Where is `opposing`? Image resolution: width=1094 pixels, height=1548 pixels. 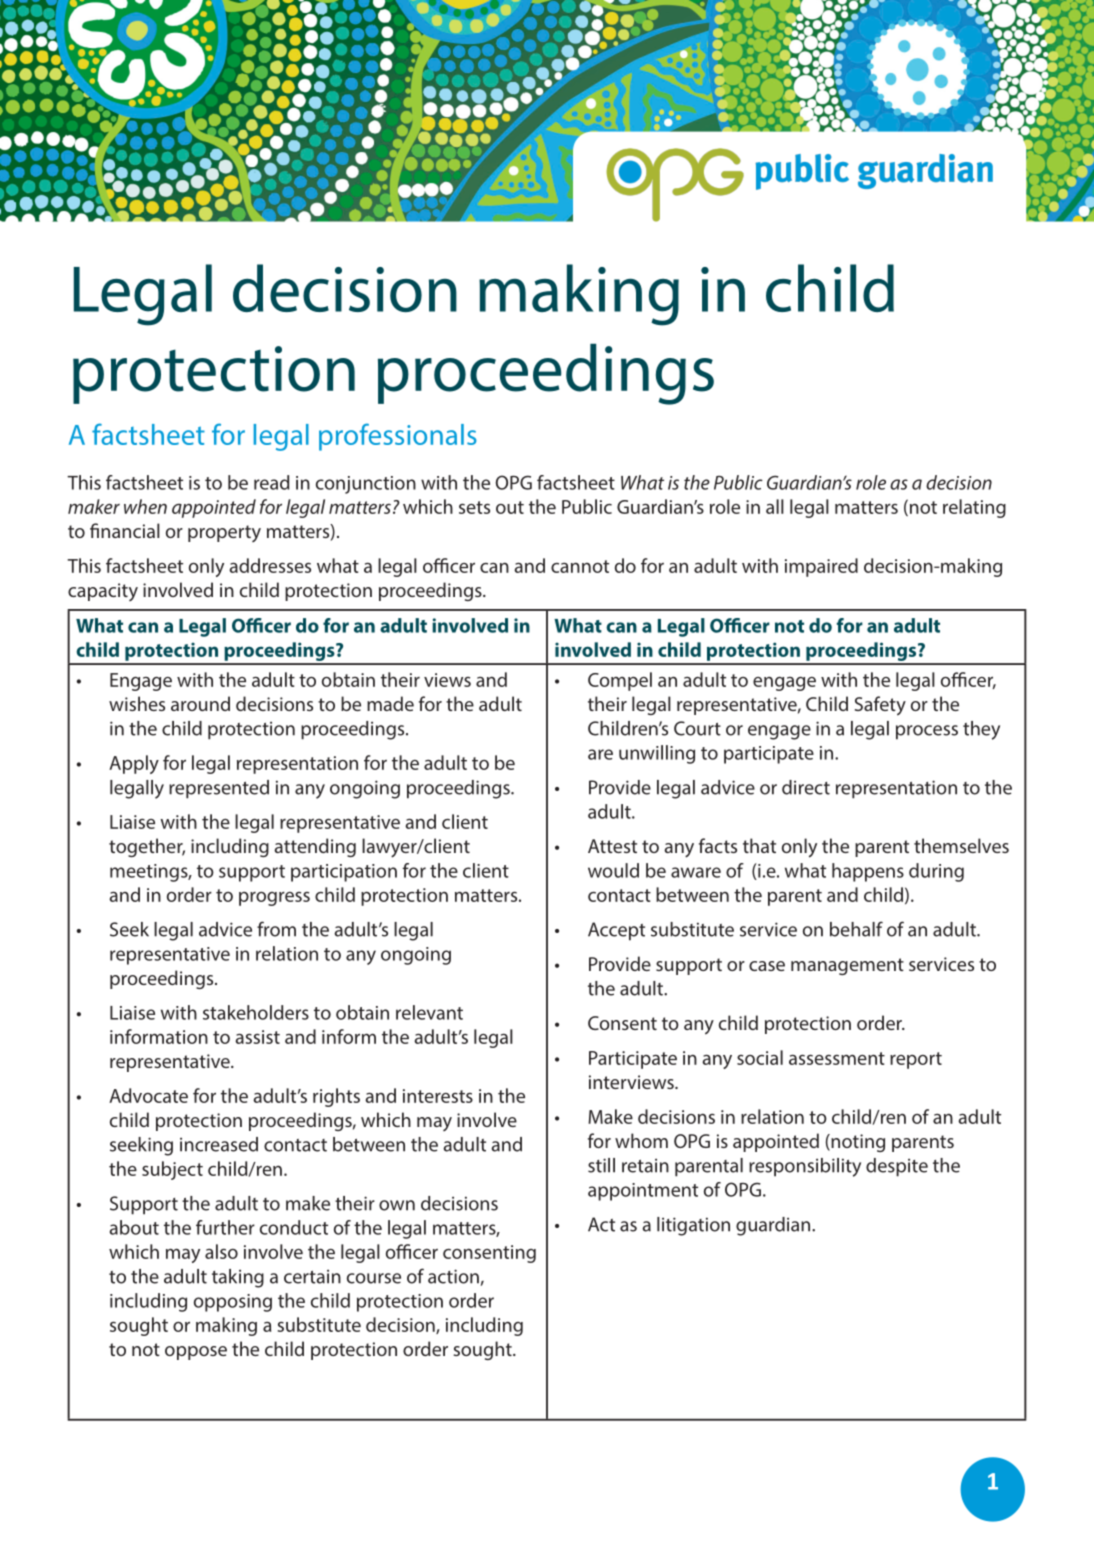 opposing is located at coordinates (233, 1303).
